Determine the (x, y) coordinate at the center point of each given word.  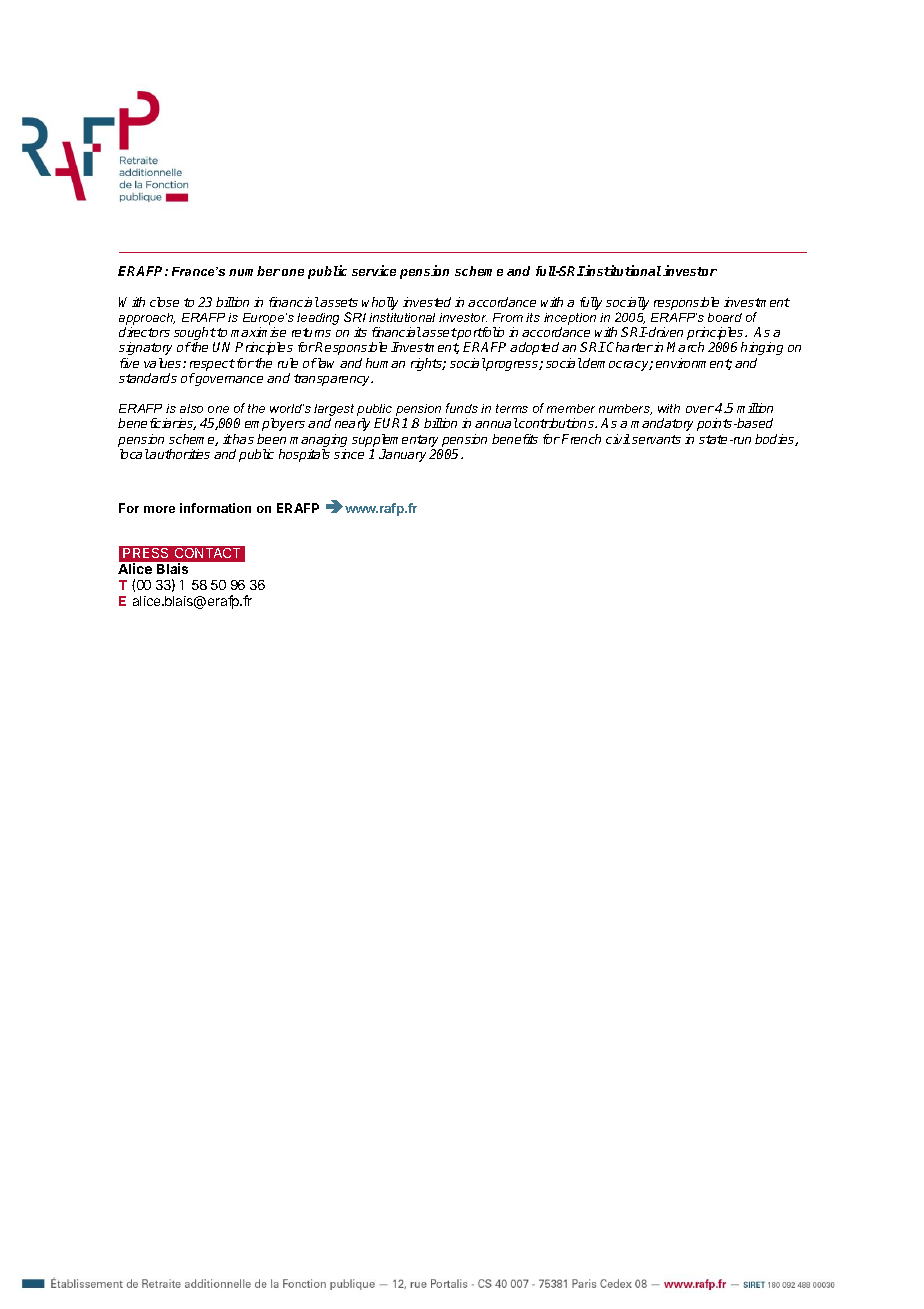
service (374, 270)
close (164, 302)
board (725, 317)
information (215, 508)
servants (656, 439)
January (402, 455)
